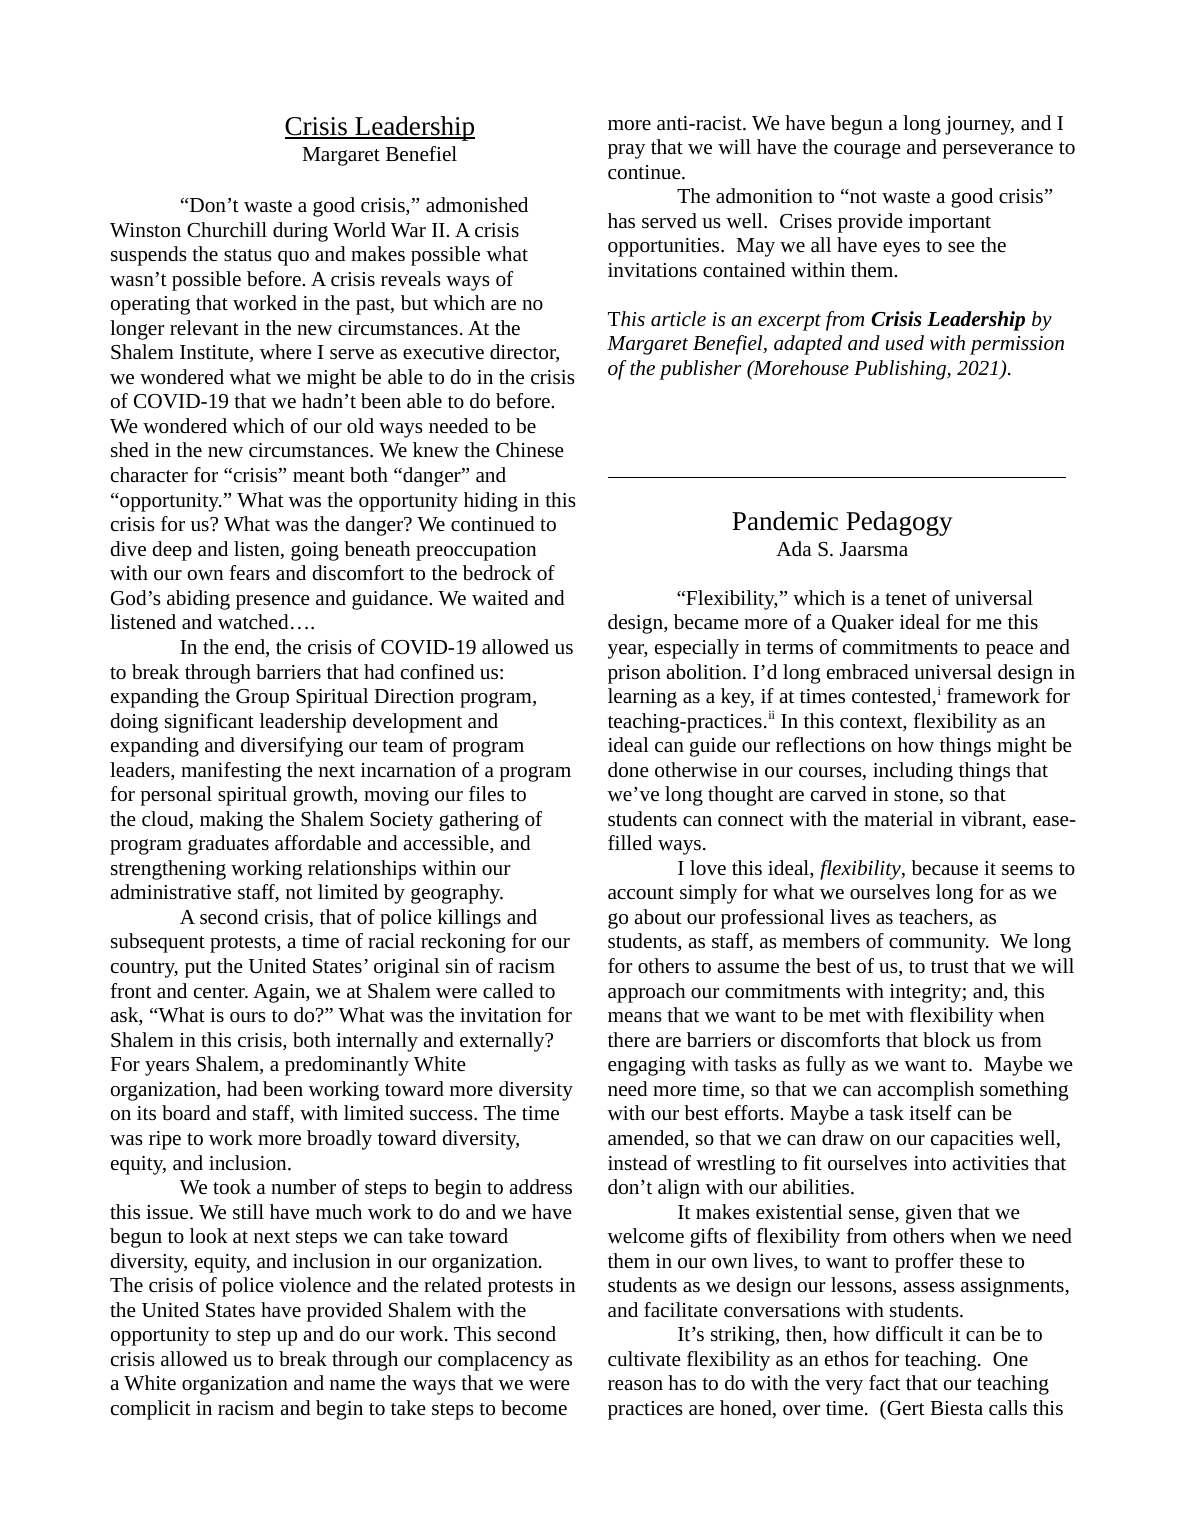 Image resolution: width=1187 pixels, height=1537 pixels. I want to click on Churchill, so click(227, 229).
